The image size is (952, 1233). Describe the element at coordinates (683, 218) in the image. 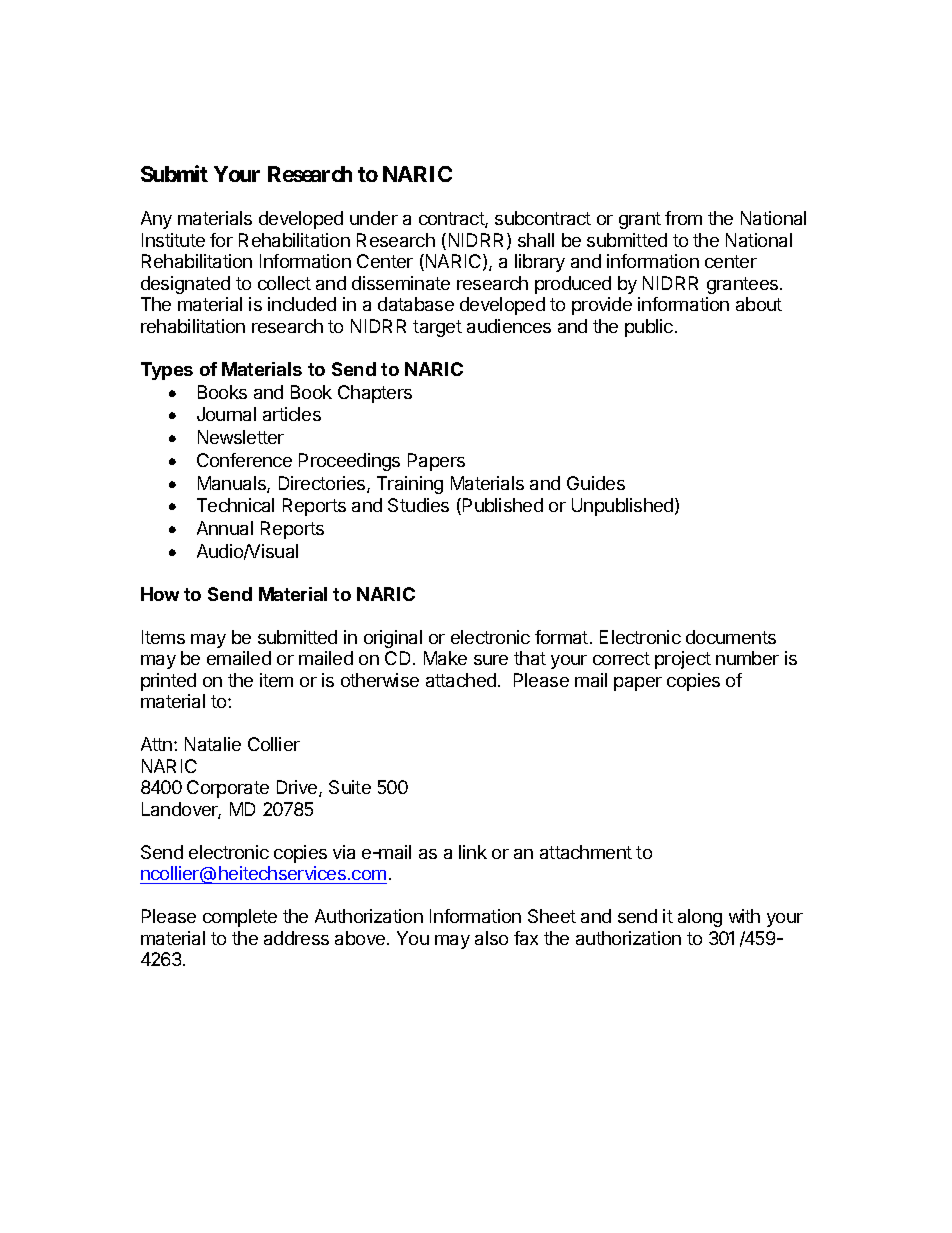

I see `from` at that location.
